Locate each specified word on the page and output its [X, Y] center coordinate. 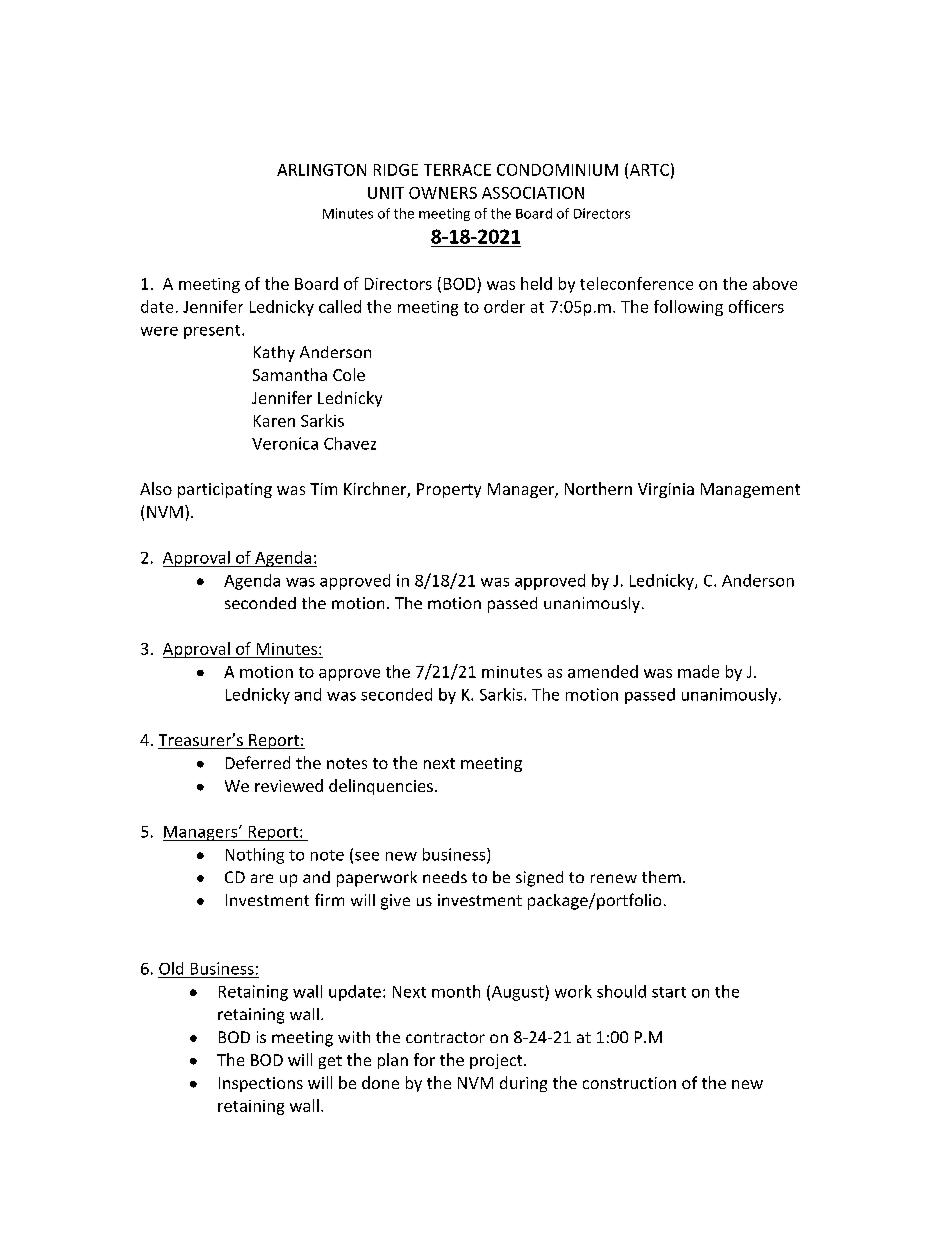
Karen [274, 421]
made [698, 671]
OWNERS [443, 193]
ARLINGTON [321, 170]
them [661, 877]
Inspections [261, 1084]
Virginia [666, 490]
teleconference [636, 283]
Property [449, 490]
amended [603, 671]
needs [445, 877]
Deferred [258, 762]
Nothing [255, 856]
